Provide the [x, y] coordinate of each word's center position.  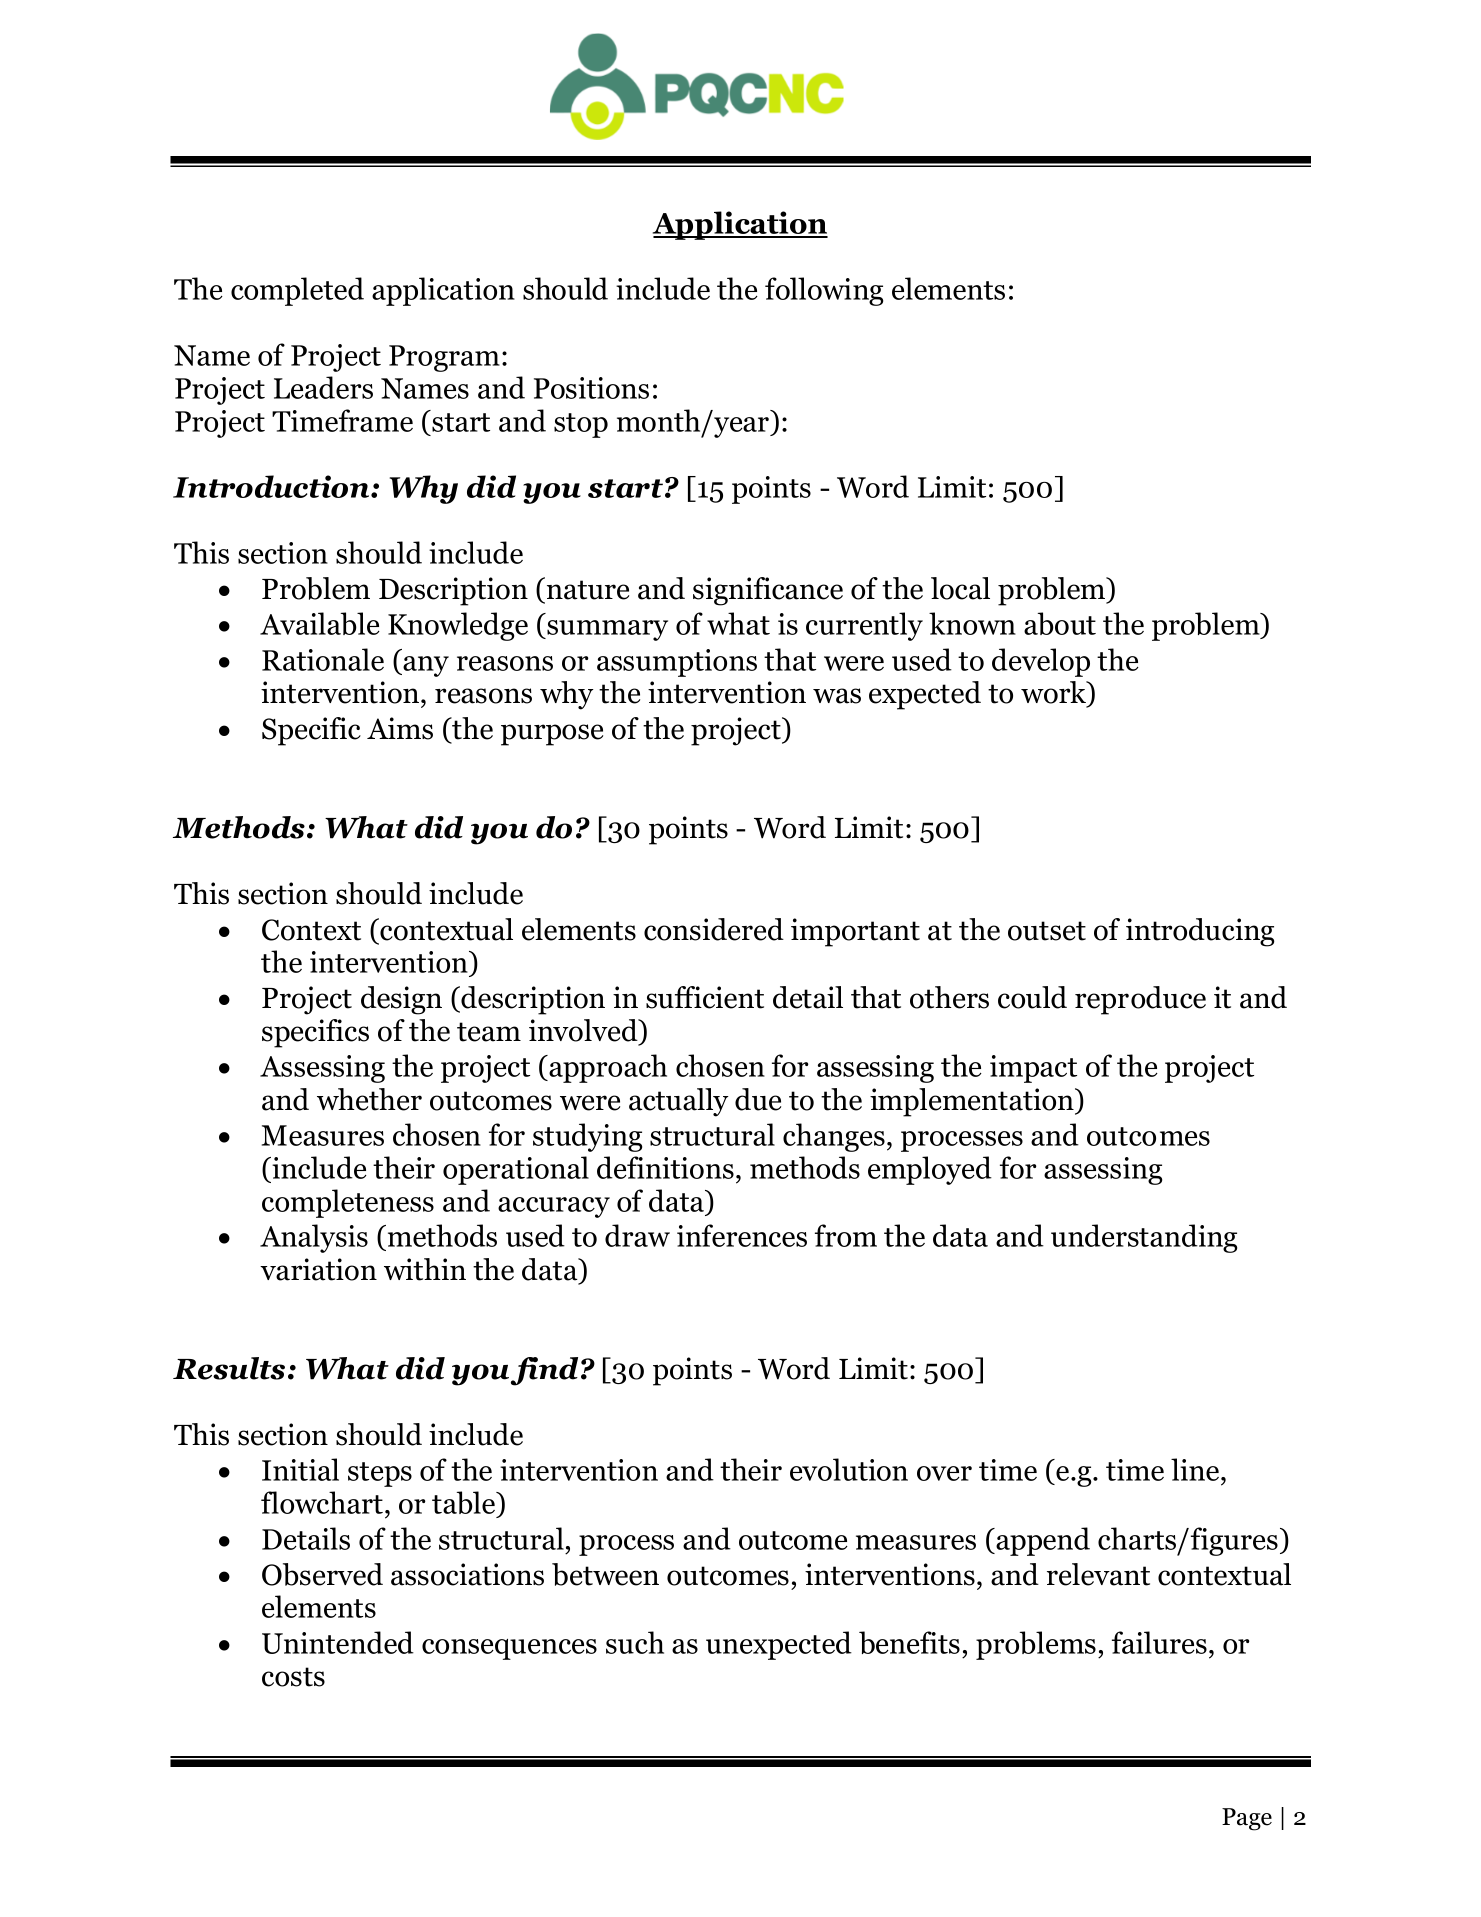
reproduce [1140, 1000]
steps [380, 1474]
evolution [849, 1469]
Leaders [323, 387]
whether [369, 1099]
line [1196, 1469]
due [758, 1099]
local [960, 588]
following [824, 291]
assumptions [677, 663]
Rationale [323, 659]
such [635, 1642]
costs [293, 1677]
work [1055, 693]
